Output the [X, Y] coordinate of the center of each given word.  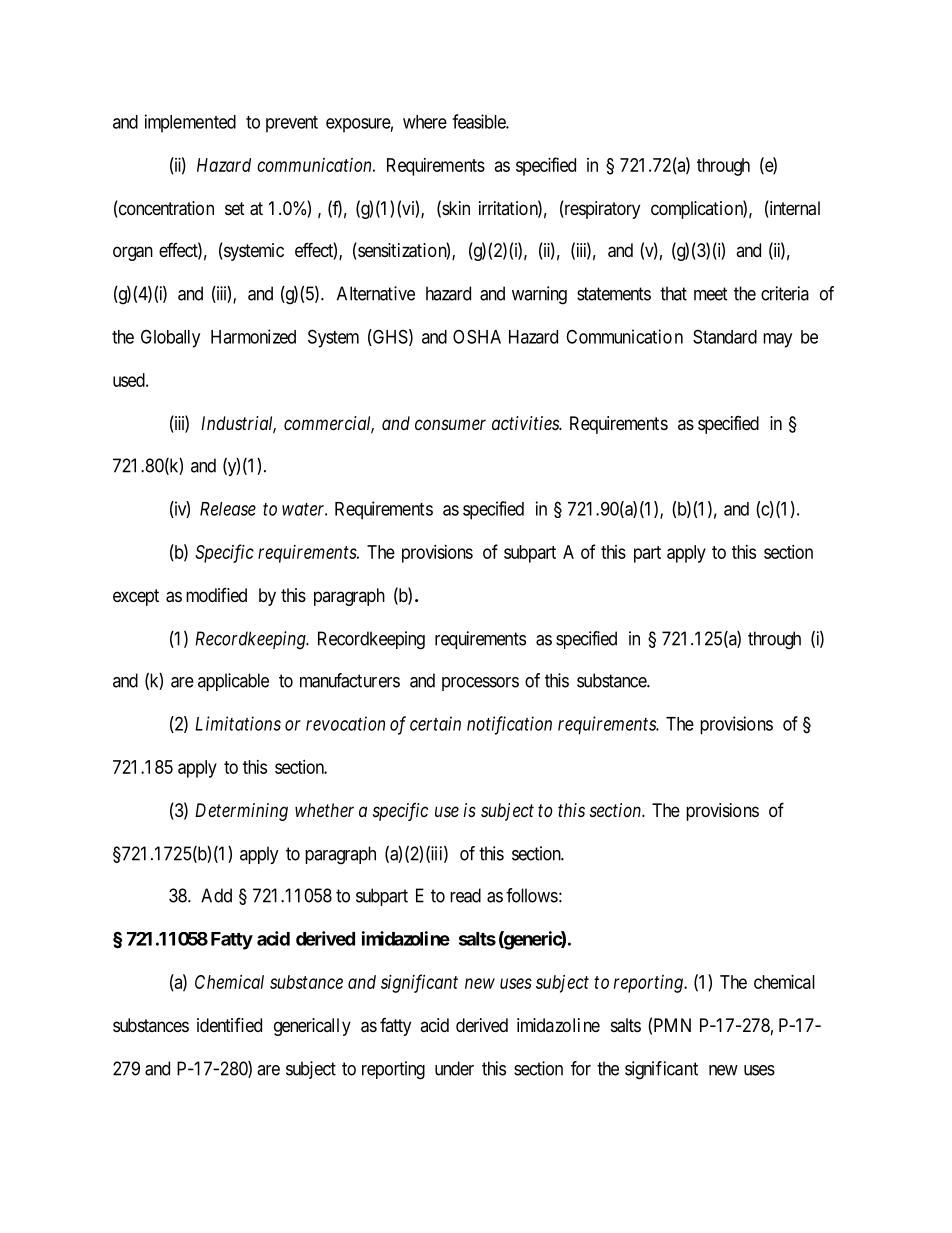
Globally [170, 338]
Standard [725, 336]
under [454, 1068]
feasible [479, 121]
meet [711, 294]
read [465, 895]
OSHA [477, 336]
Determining [241, 812]
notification [509, 725]
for [581, 1068]
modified [216, 595]
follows [532, 895]
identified [229, 1025]
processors [480, 684]
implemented [190, 123]
